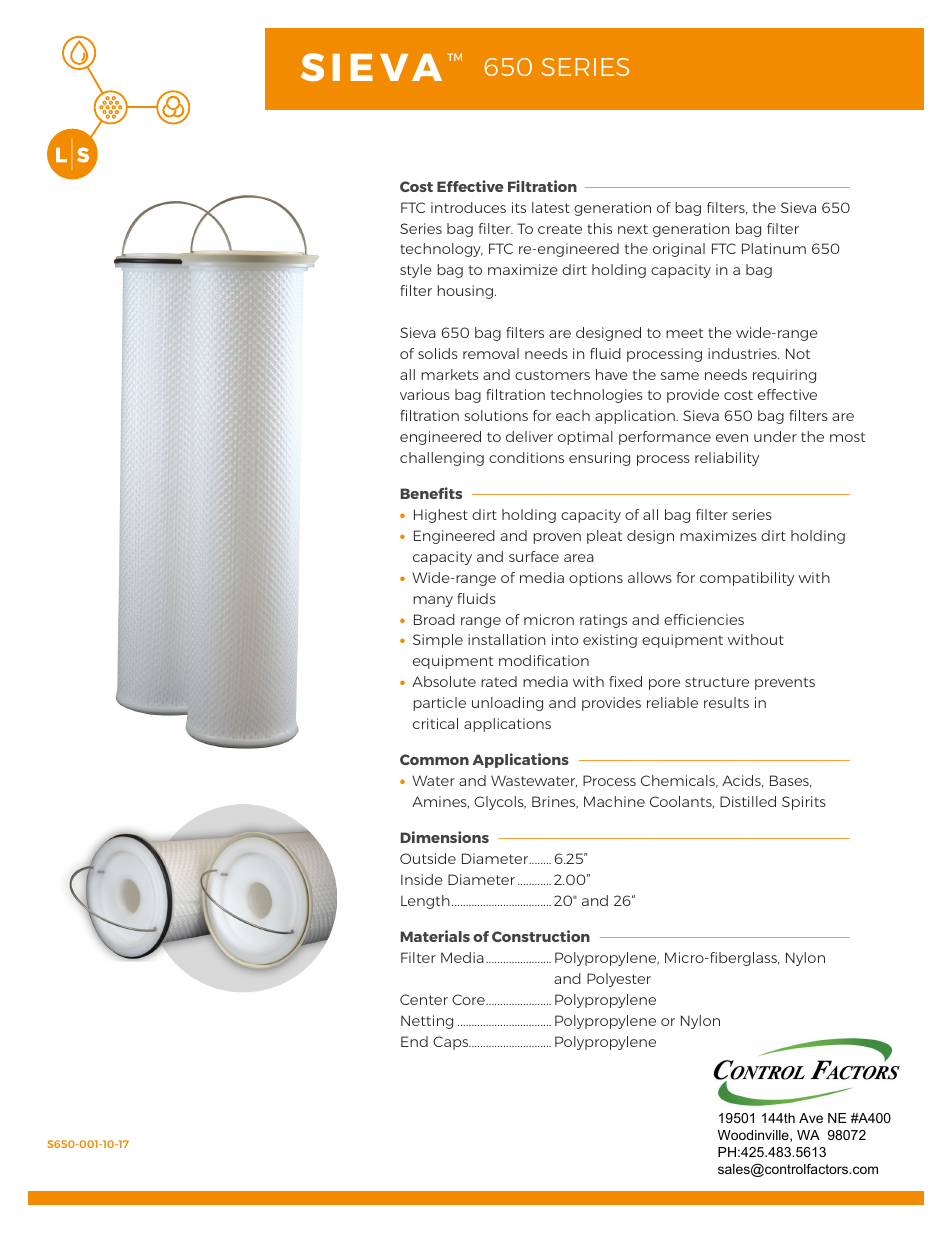 This document has width=952, height=1233. Describe the element at coordinates (614, 801) in the document. I see `Machine` at that location.
